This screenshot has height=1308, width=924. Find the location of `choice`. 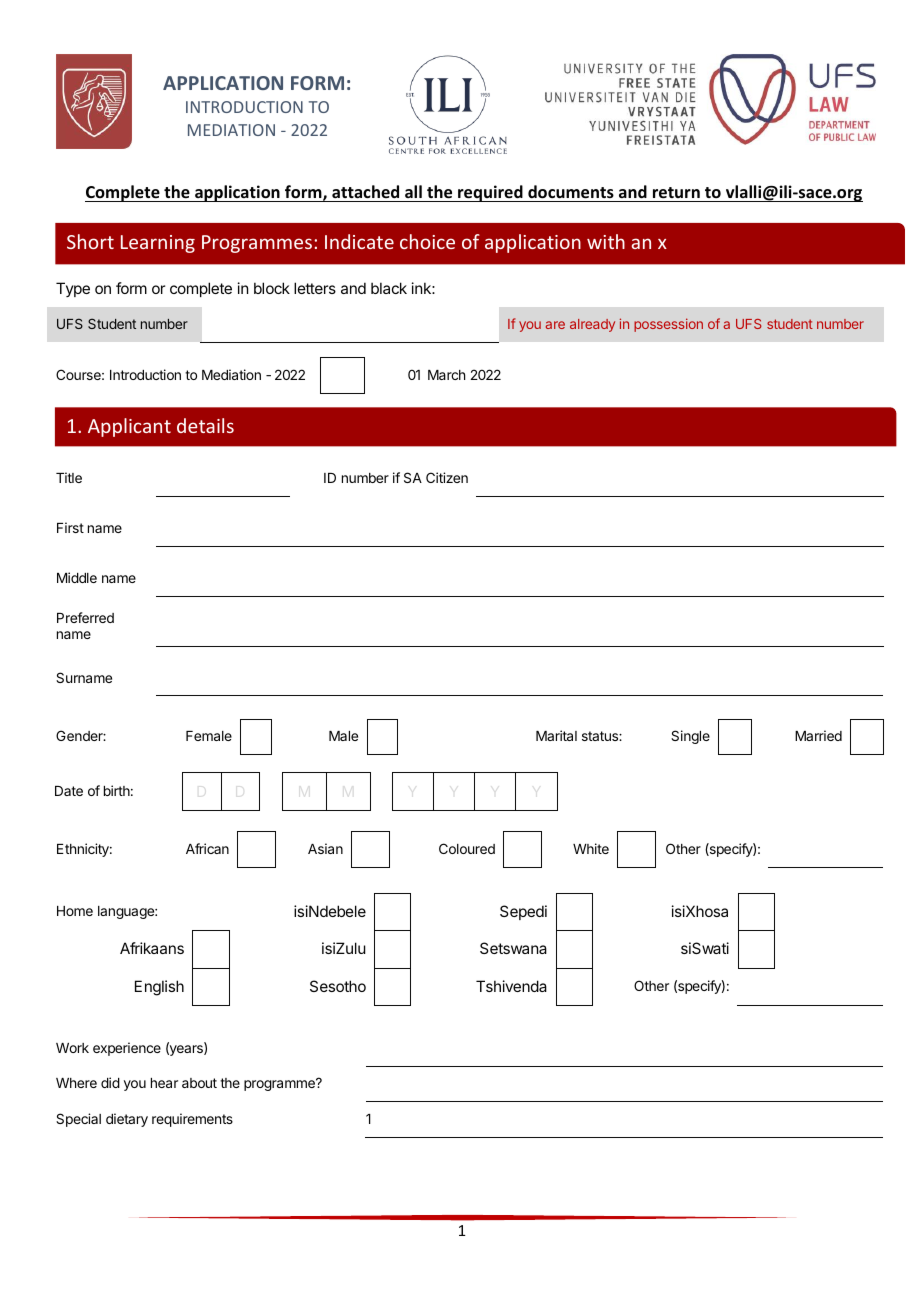

choice is located at coordinates (427, 241).
